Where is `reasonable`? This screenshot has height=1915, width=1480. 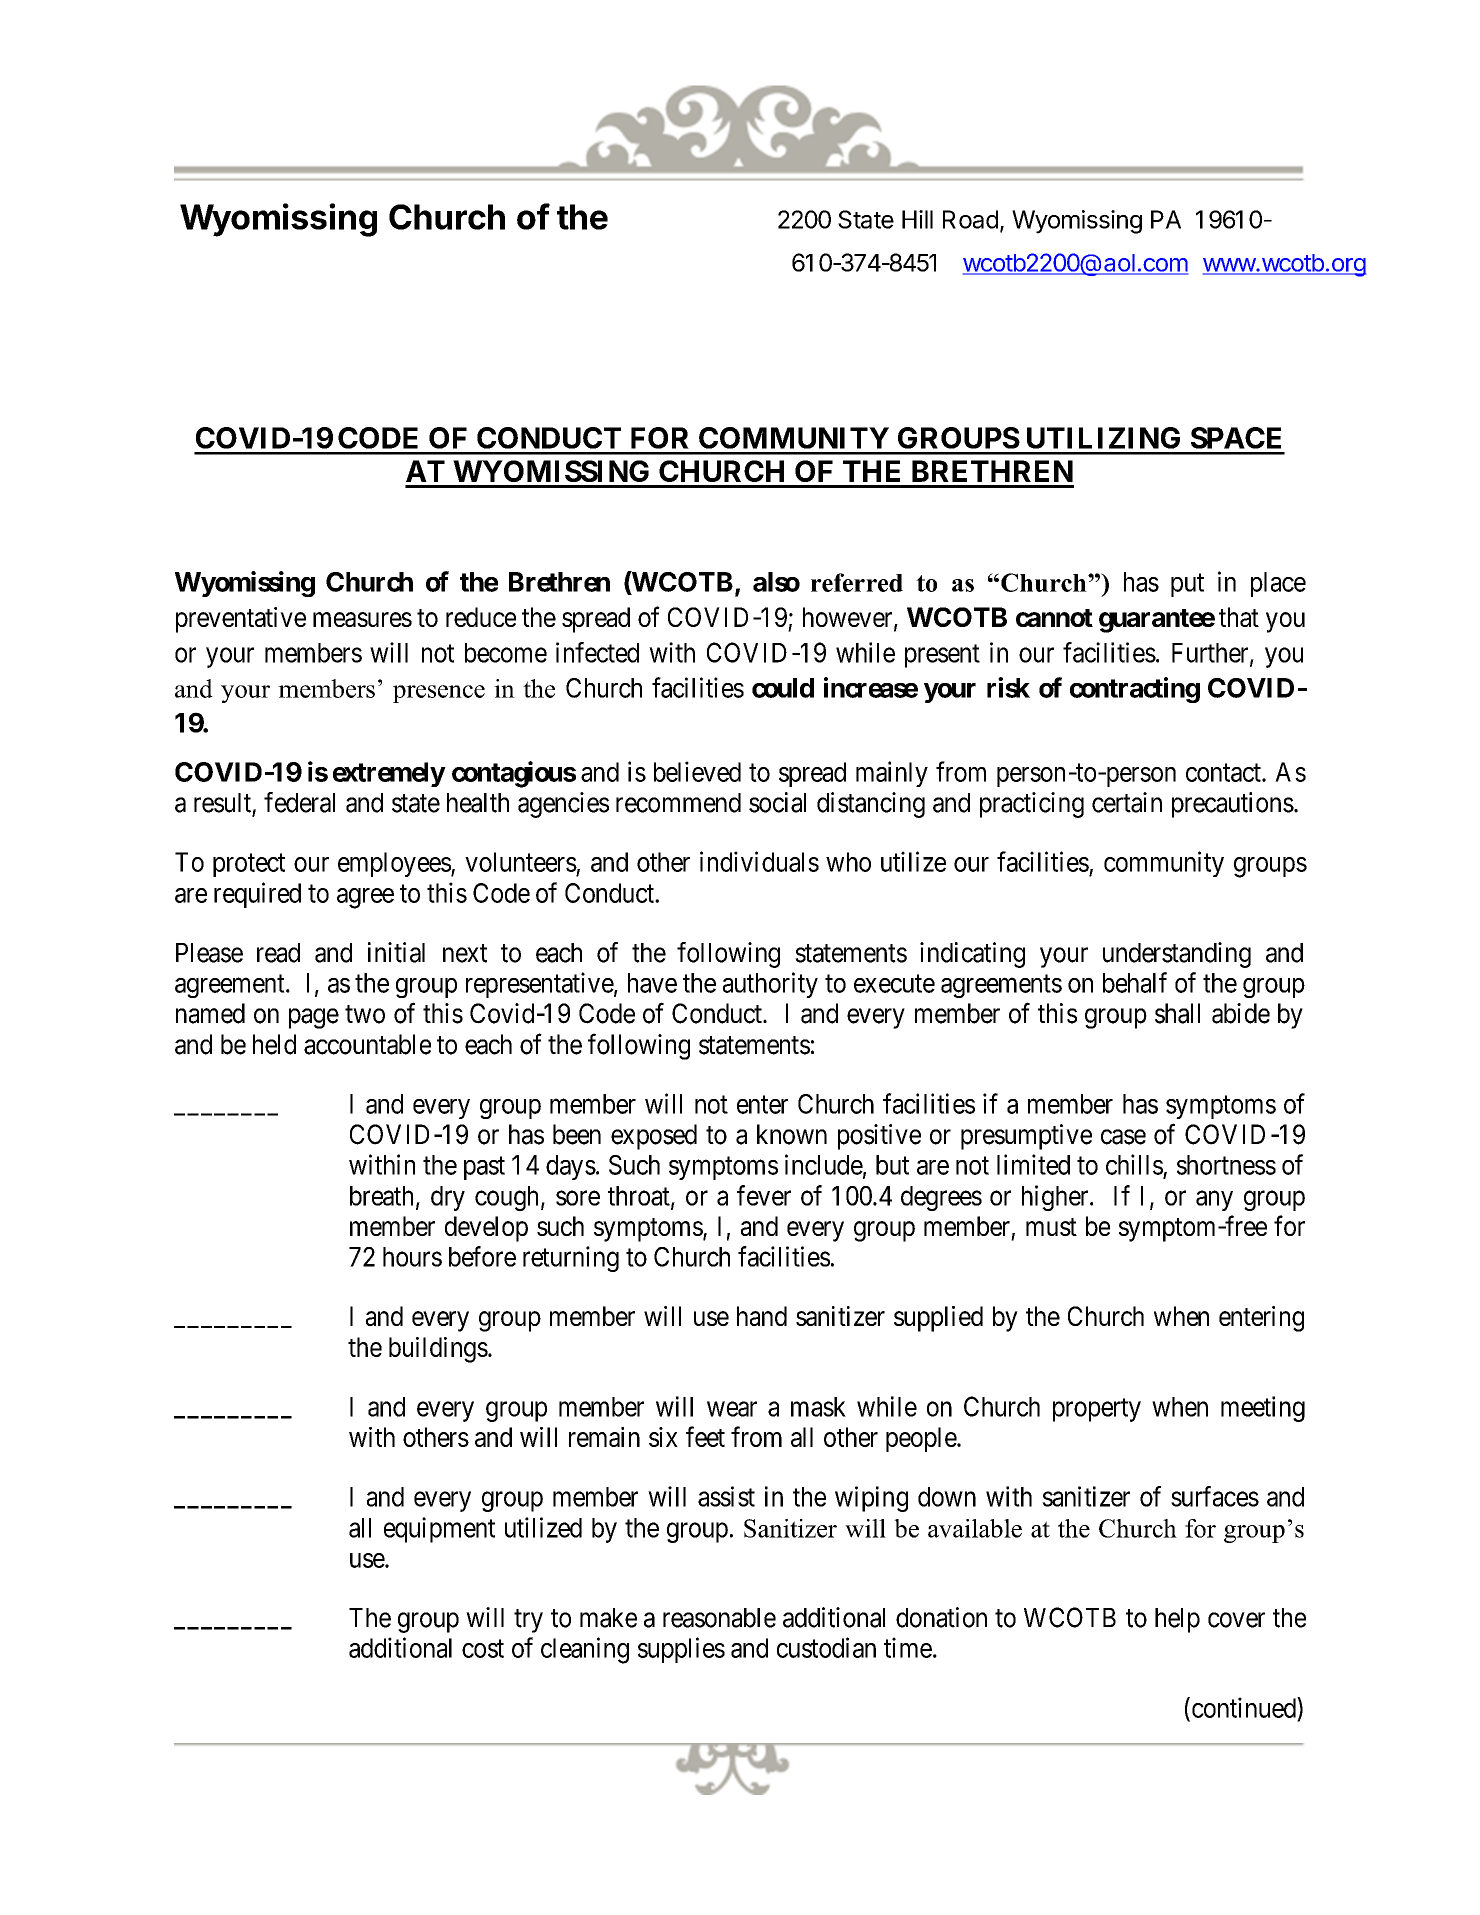
reasonable is located at coordinates (719, 1618).
